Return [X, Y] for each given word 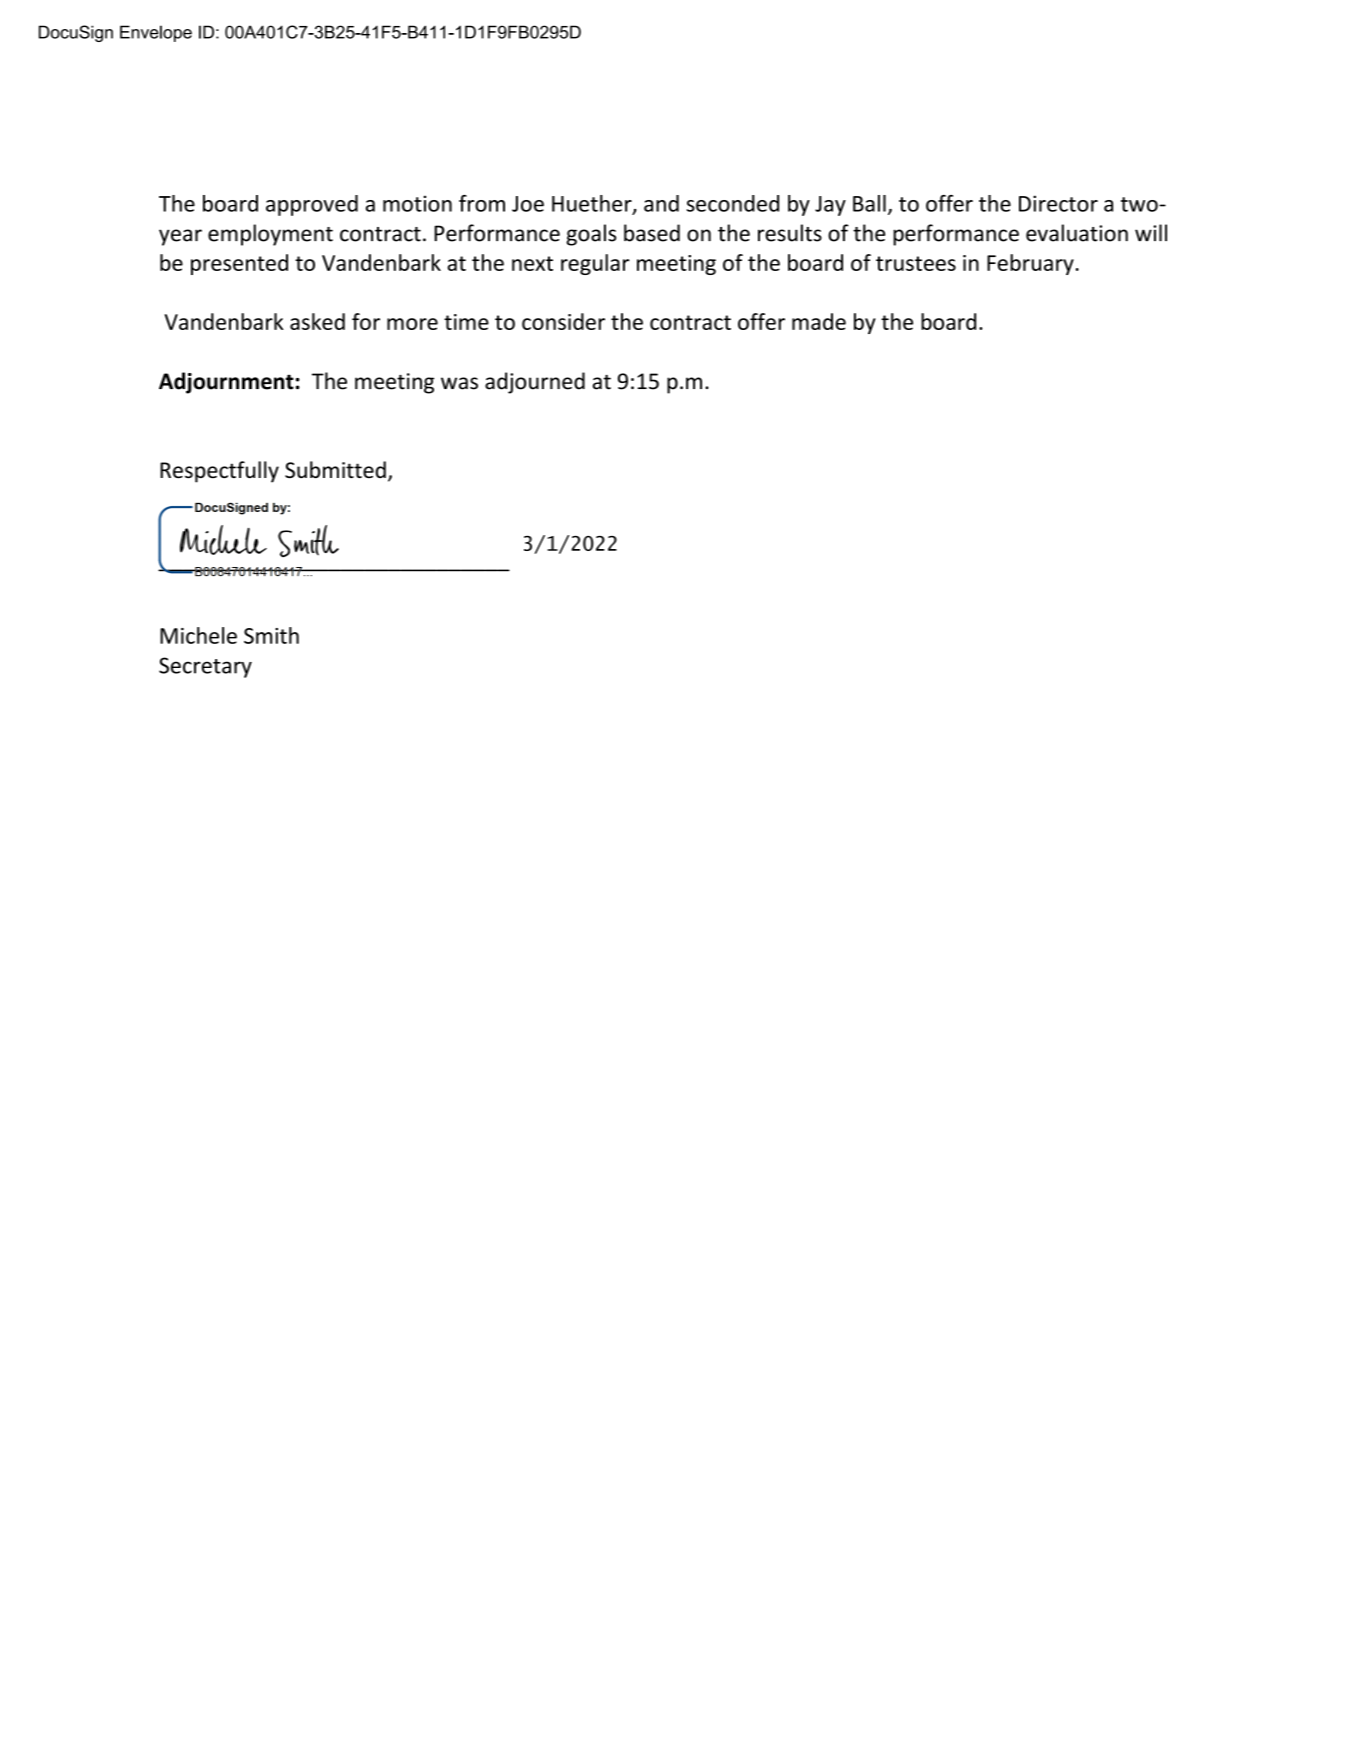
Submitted [335, 469]
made [819, 321]
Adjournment [226, 383]
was [459, 383]
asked [317, 321]
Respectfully [219, 472]
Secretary [205, 667]
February [1030, 264]
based [652, 233]
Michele [198, 635]
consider [563, 321]
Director [1058, 203]
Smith [271, 635]
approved [312, 205]
